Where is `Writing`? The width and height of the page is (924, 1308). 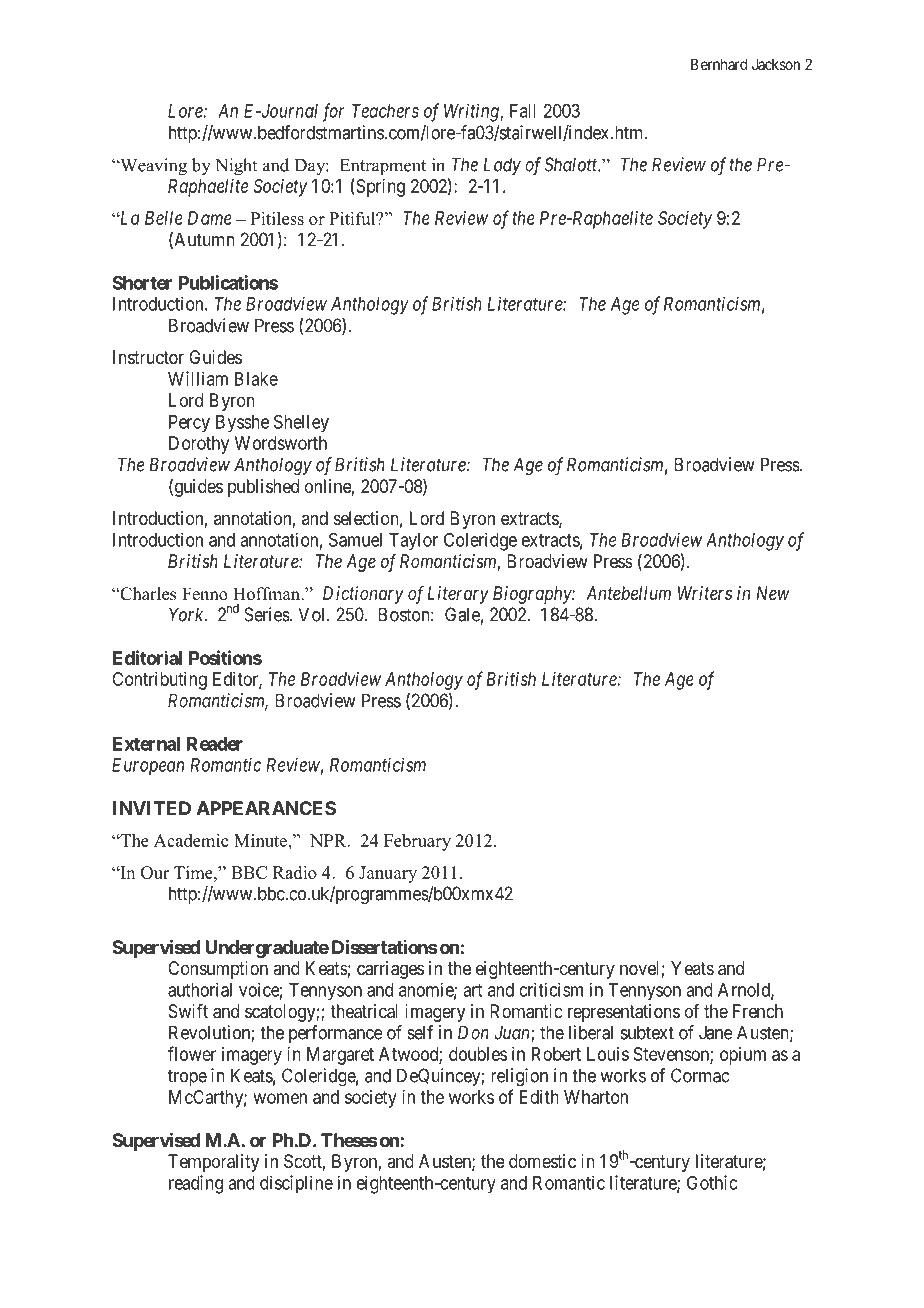
Writing is located at coordinates (472, 112).
